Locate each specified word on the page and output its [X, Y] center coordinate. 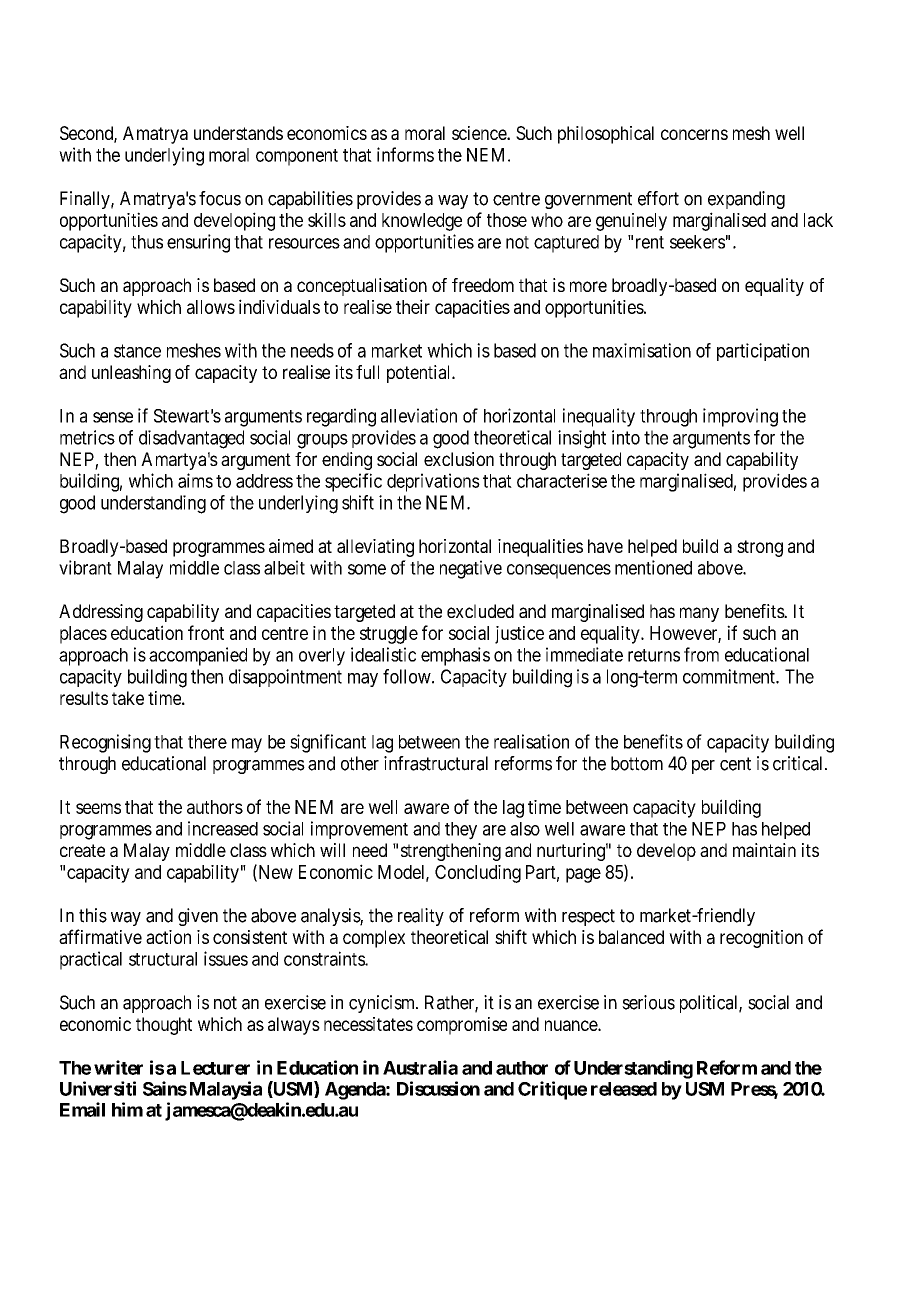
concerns [694, 134]
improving [740, 417]
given [198, 917]
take [128, 698]
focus [220, 198]
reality [421, 917]
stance [137, 351]
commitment [730, 676]
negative [471, 569]
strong [760, 548]
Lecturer [215, 1068]
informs [405, 154]
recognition [761, 939]
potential [420, 374]
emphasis [455, 656]
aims [195, 480]
